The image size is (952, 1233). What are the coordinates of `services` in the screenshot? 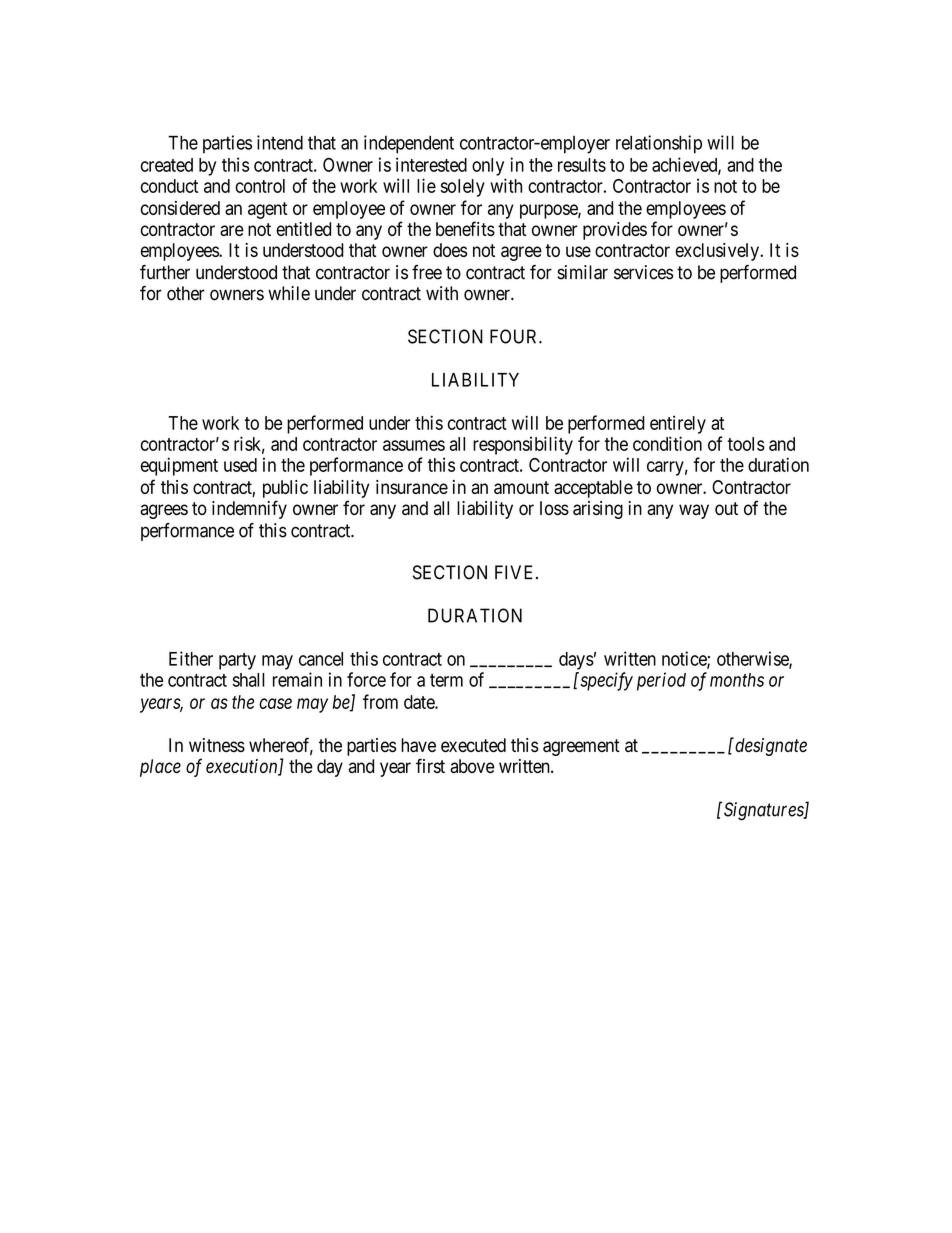 It's located at (643, 272).
